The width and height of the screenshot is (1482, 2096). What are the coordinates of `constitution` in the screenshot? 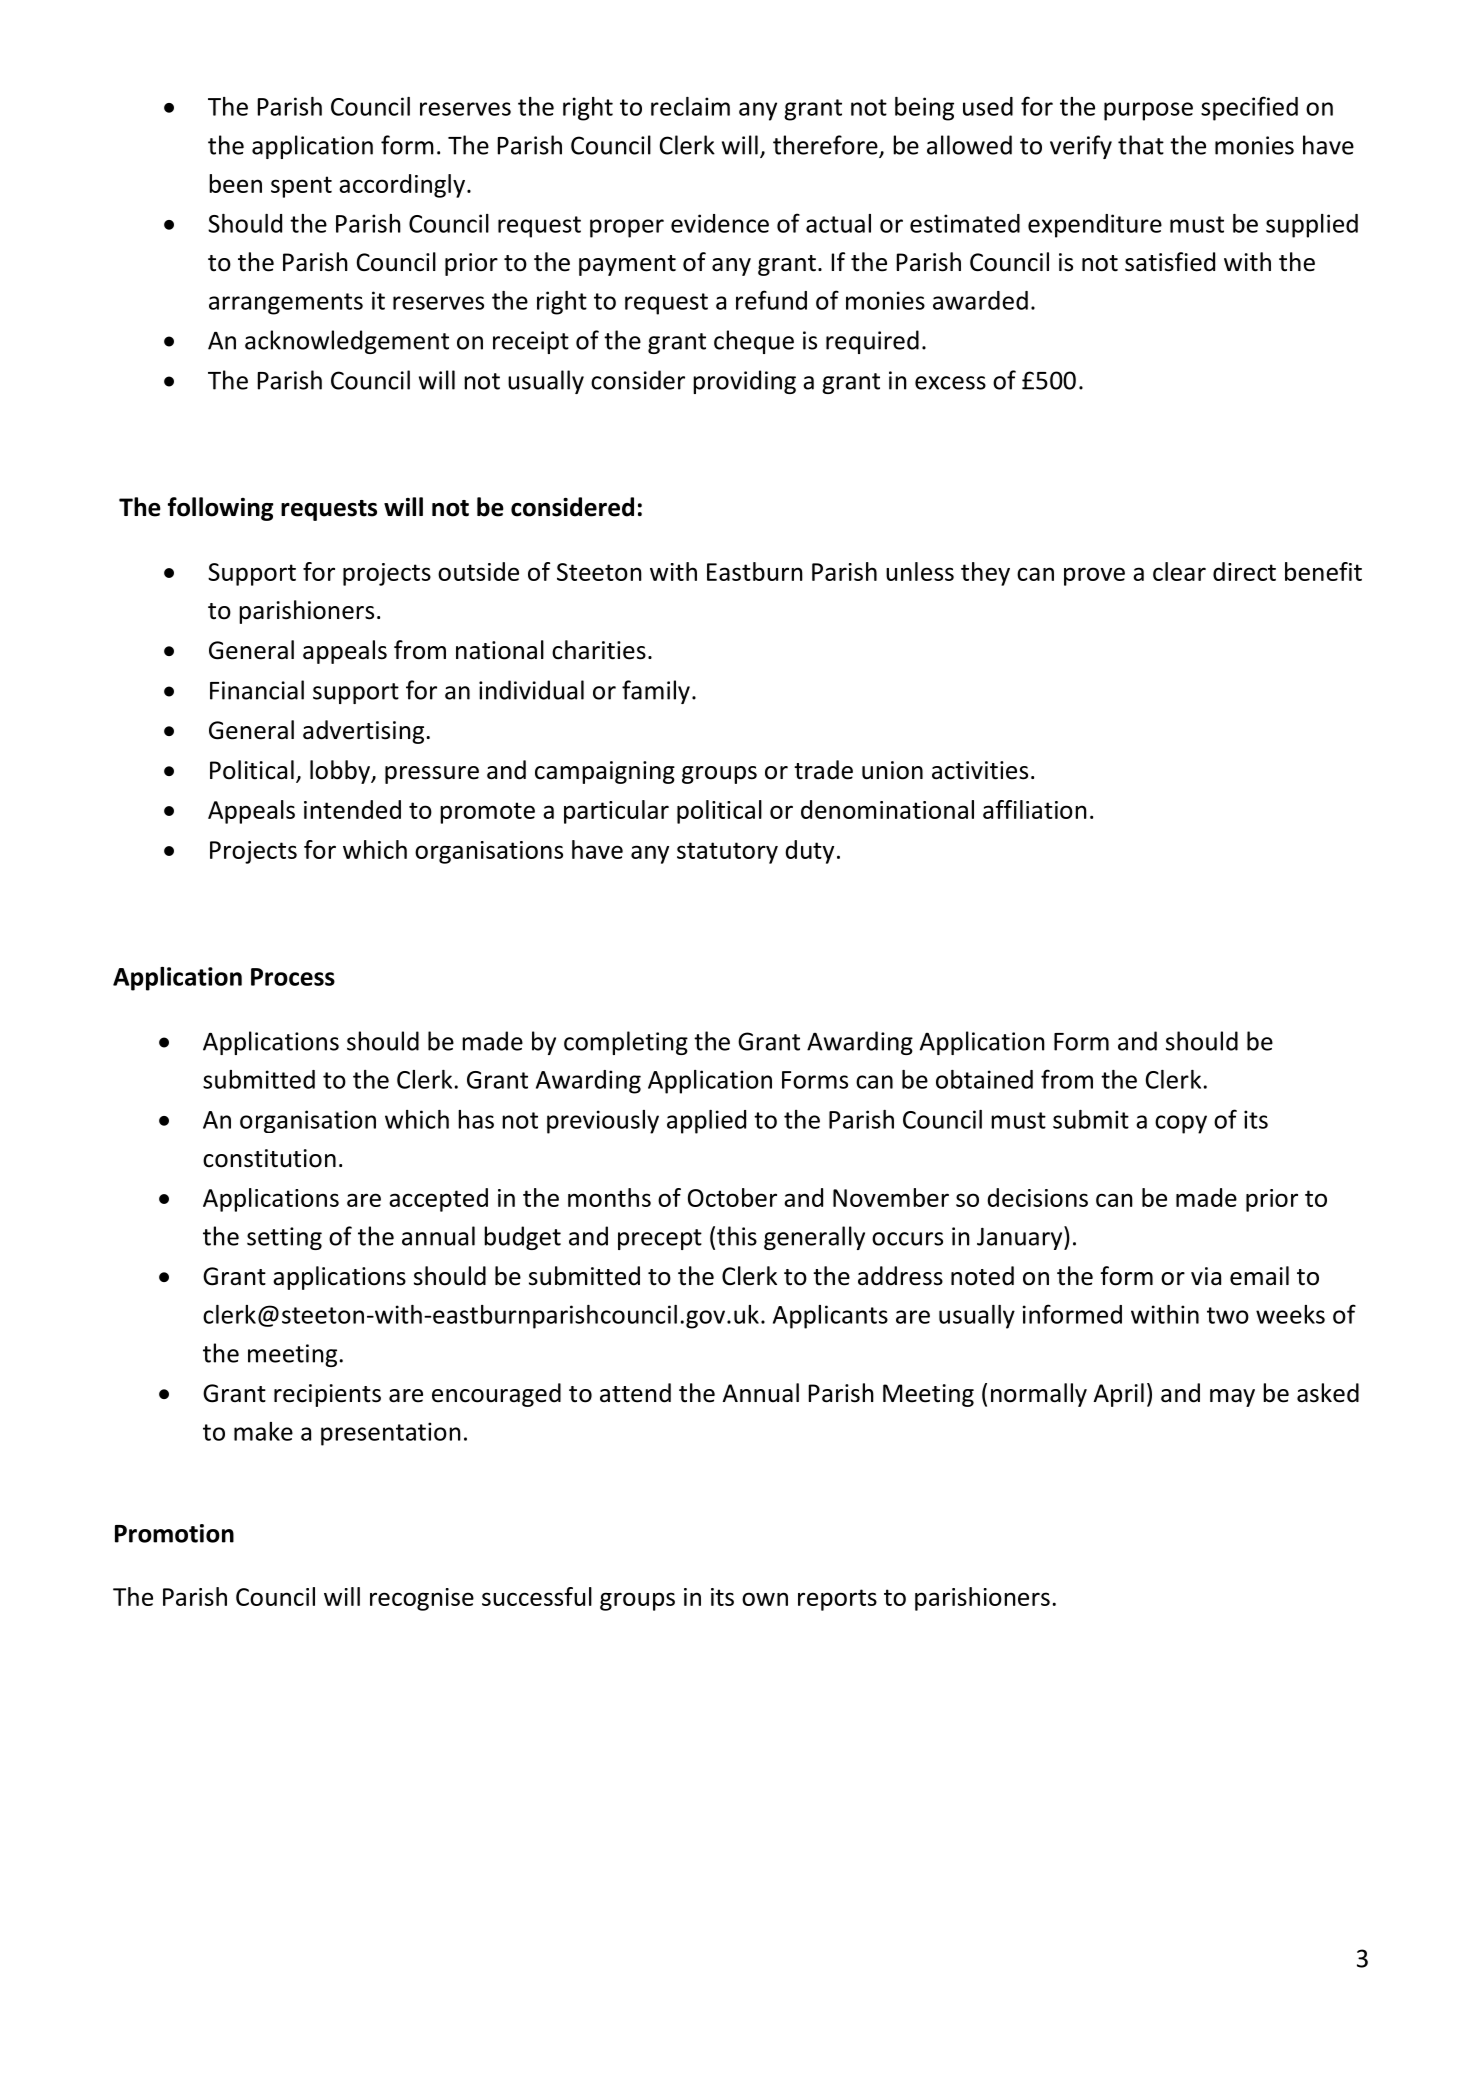 It's located at (269, 1158).
